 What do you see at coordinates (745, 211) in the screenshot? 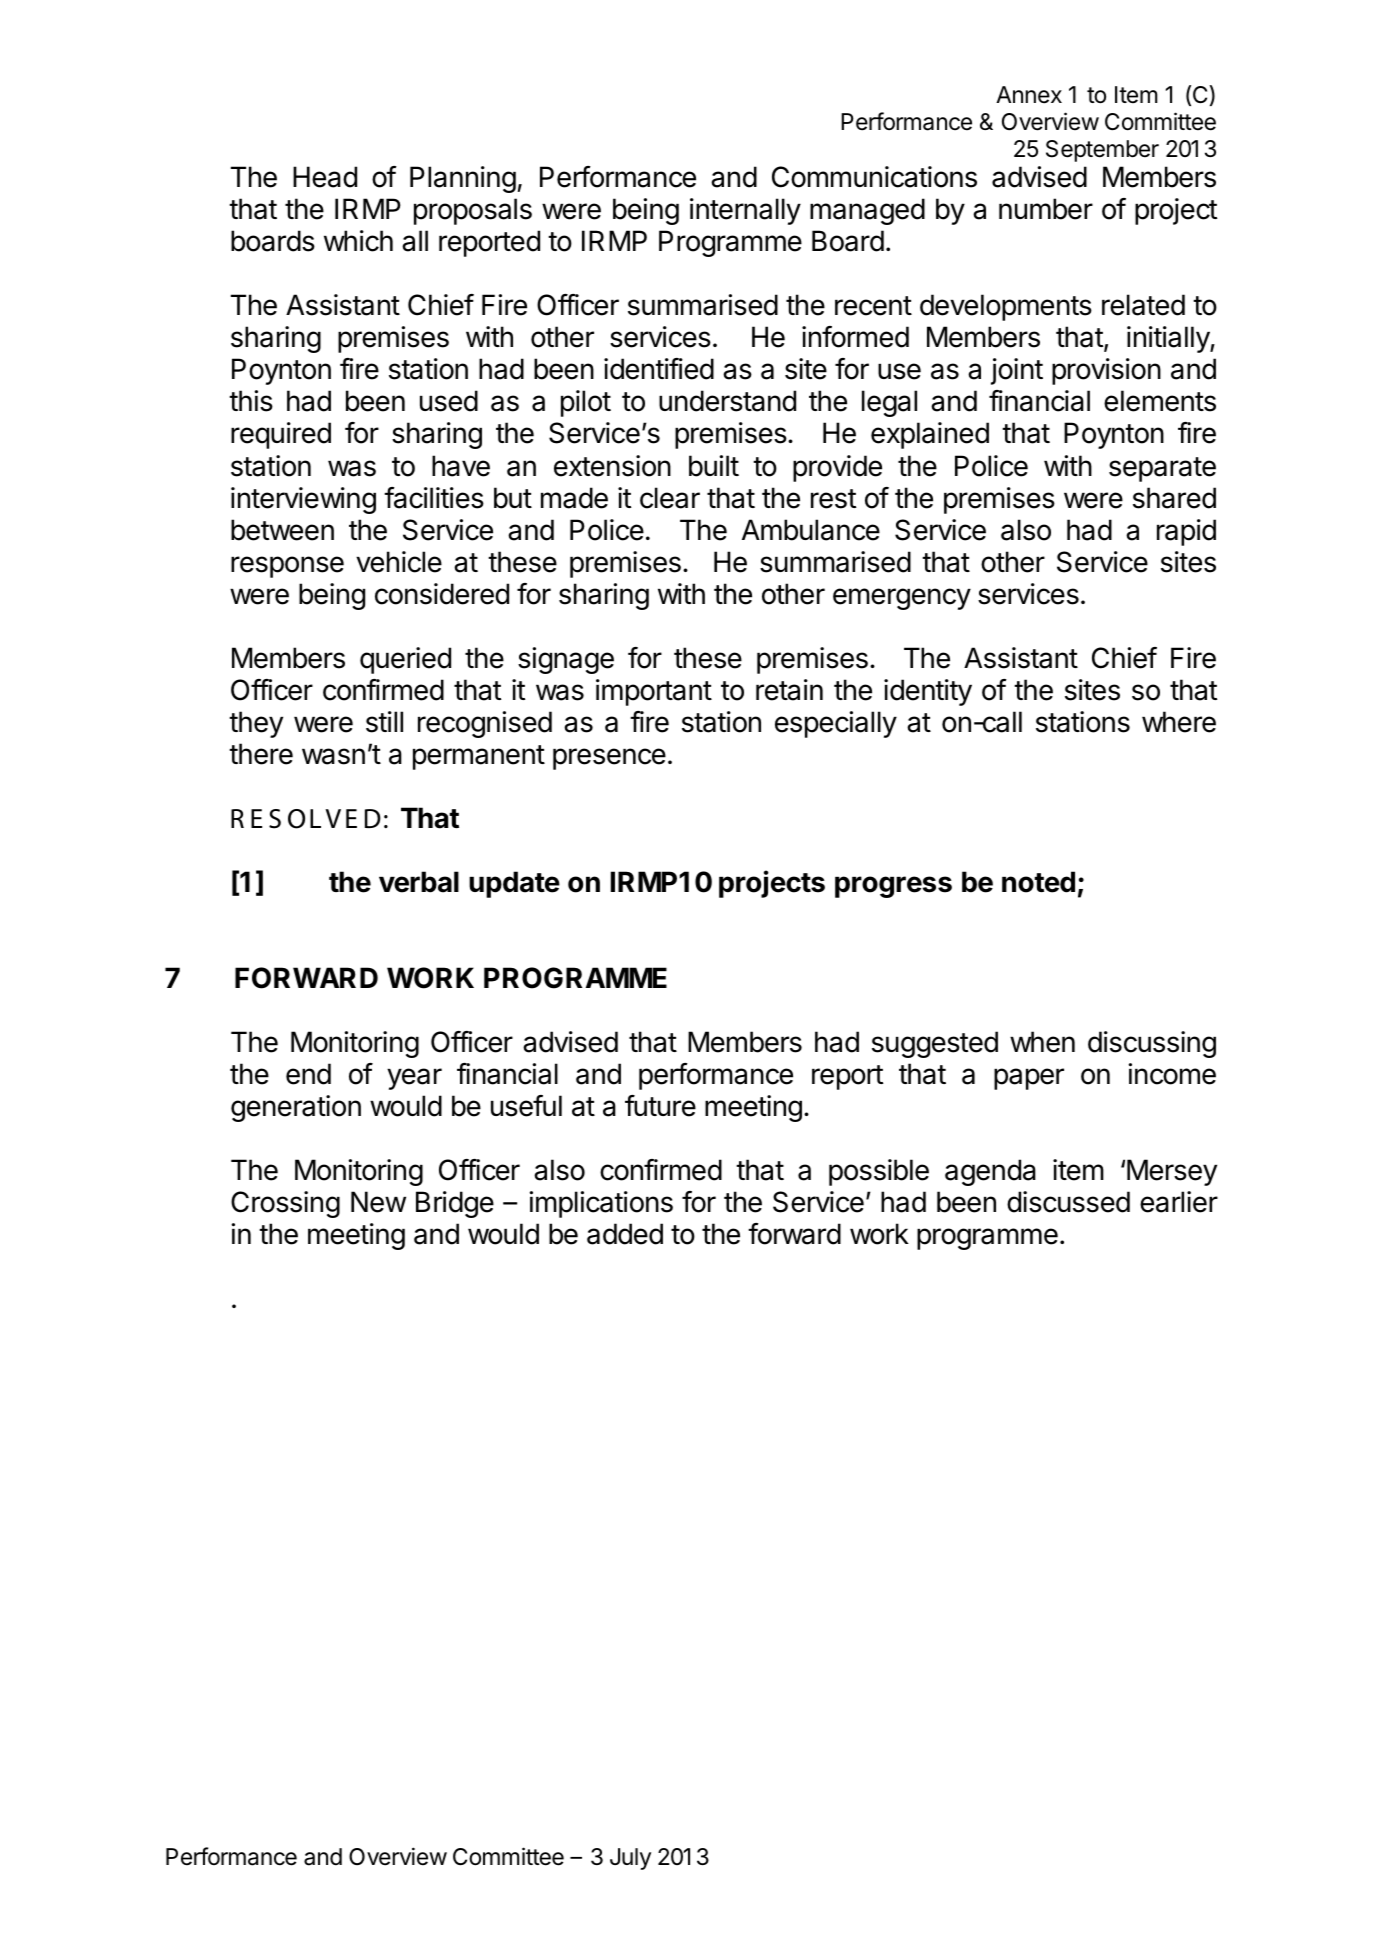
I see `internally` at bounding box center [745, 211].
